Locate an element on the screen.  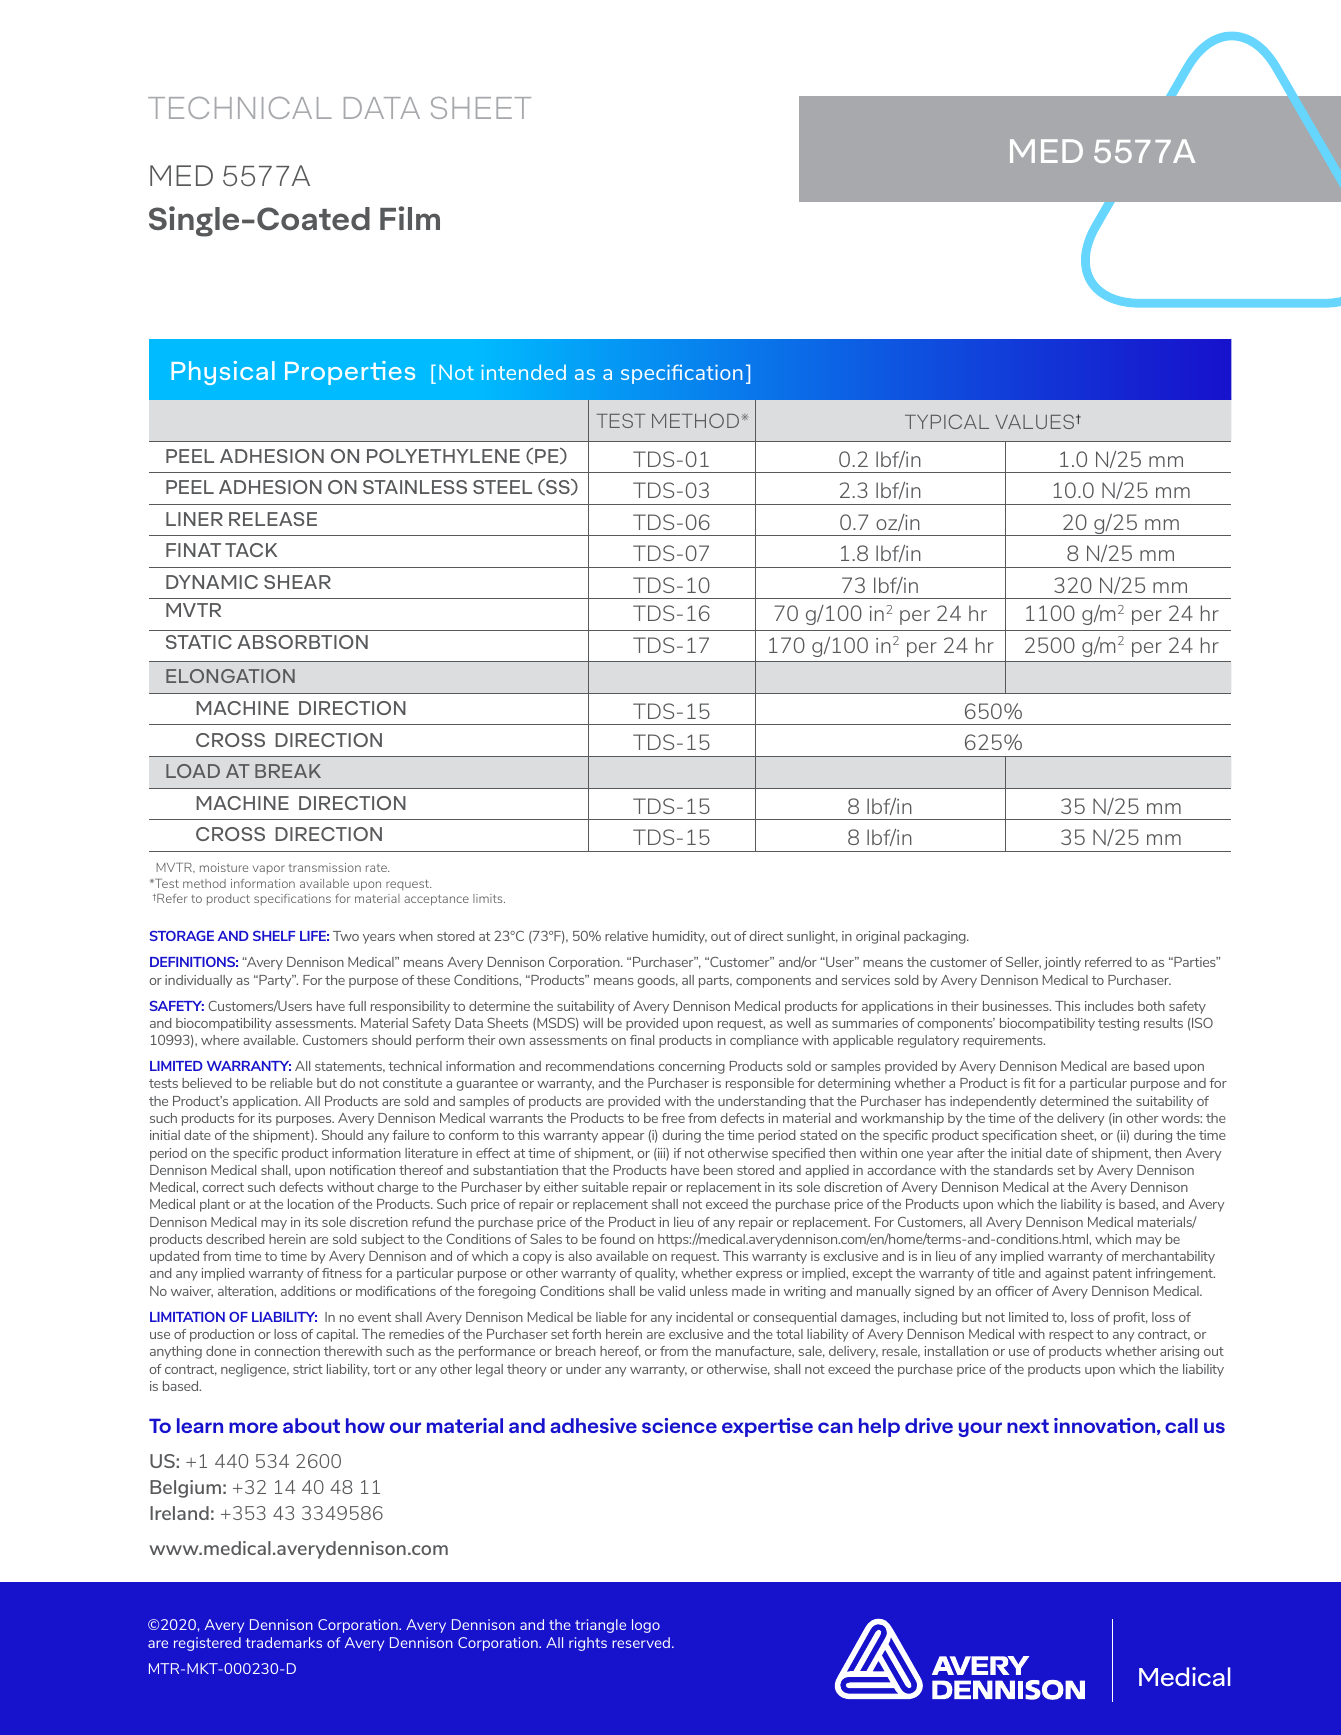
humidity is located at coordinates (680, 937).
